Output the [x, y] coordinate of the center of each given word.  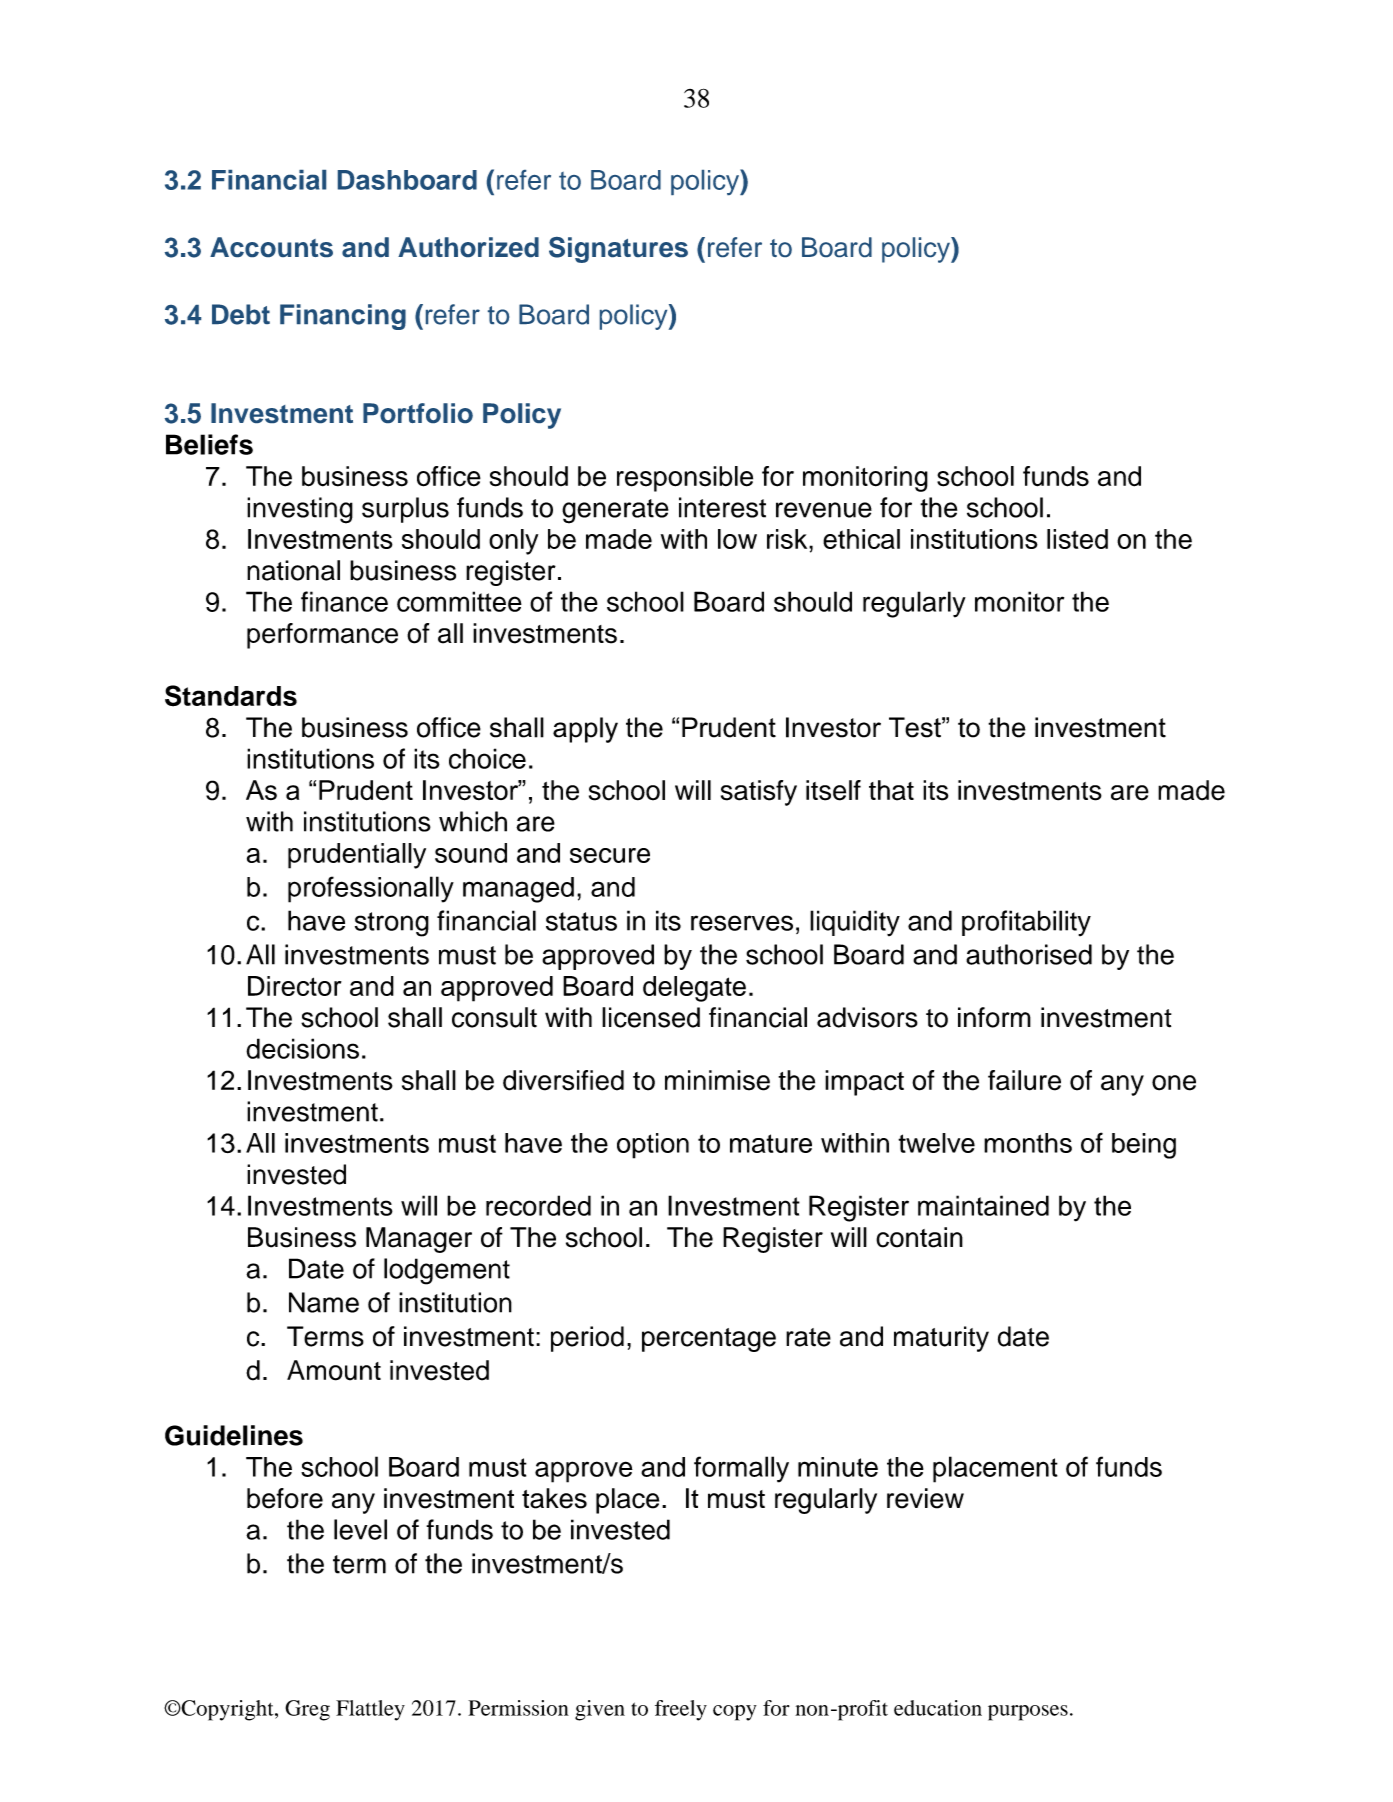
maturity [941, 1339]
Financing [343, 317]
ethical [861, 539]
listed [1077, 539]
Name [324, 1302]
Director [295, 986]
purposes [1028, 1713]
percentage [709, 1340]
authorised [1029, 954]
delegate [694, 989]
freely [681, 1710]
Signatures [618, 250]
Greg [307, 1710]
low [737, 539]
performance [322, 636]
